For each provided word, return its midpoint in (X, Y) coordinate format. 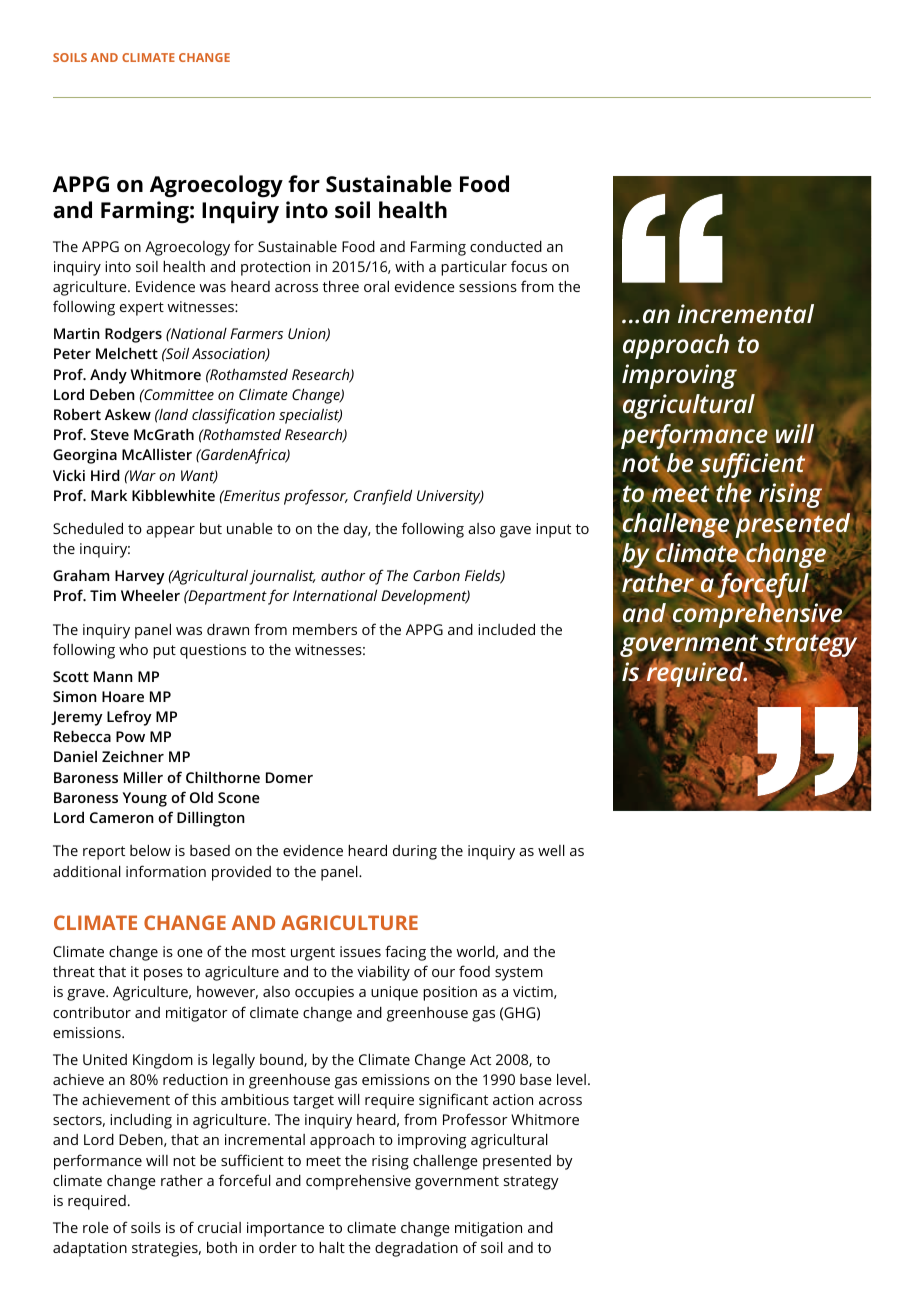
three (341, 286)
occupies (324, 993)
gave (515, 532)
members (325, 629)
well (551, 850)
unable (250, 528)
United (105, 1059)
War (142, 475)
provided (241, 873)
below (150, 850)
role (96, 1227)
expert (142, 309)
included (506, 629)
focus (529, 266)
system (519, 974)
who (133, 649)
